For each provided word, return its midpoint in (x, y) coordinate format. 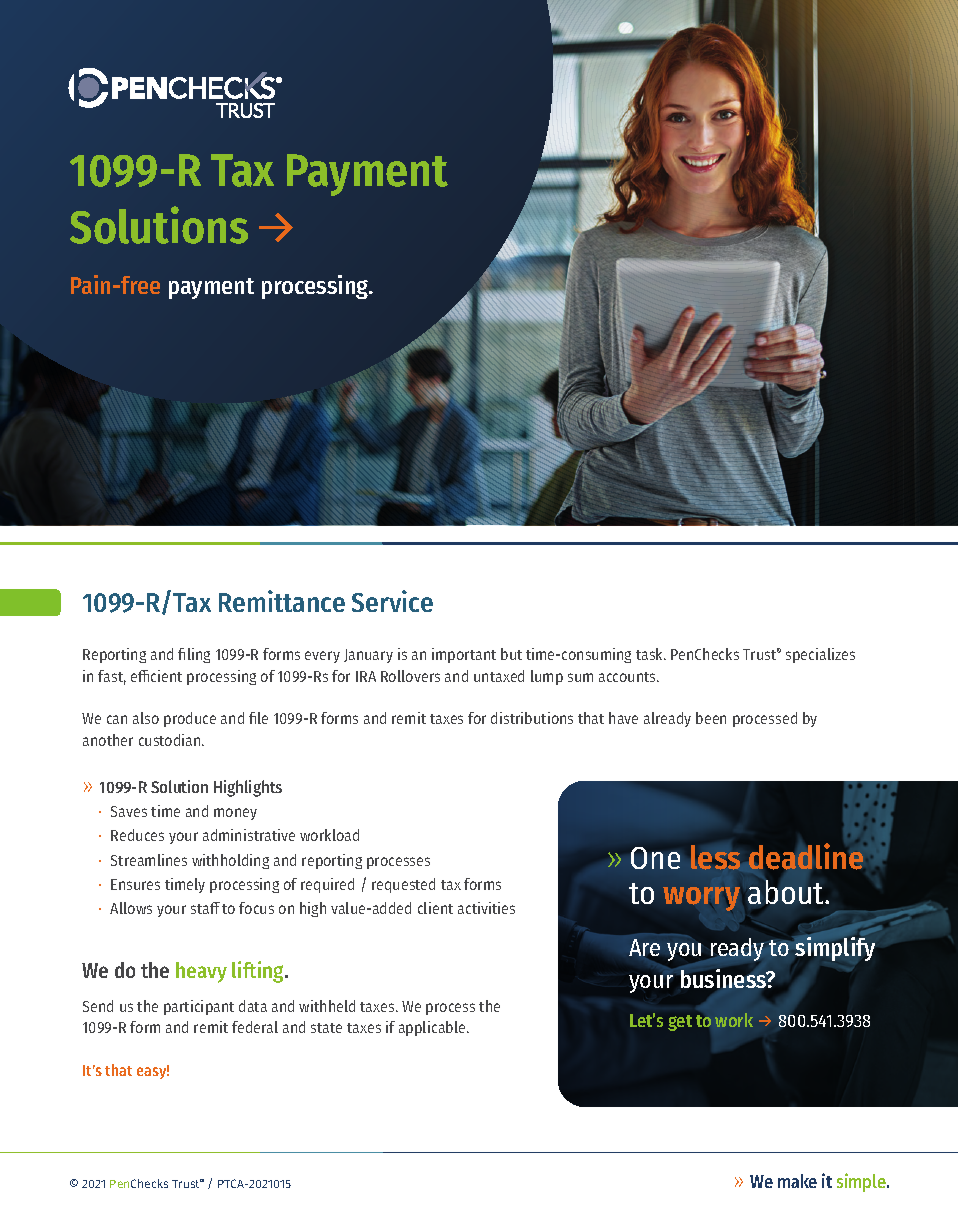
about (787, 892)
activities (486, 908)
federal (255, 1027)
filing (194, 655)
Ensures (135, 884)
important (464, 655)
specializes (820, 655)
